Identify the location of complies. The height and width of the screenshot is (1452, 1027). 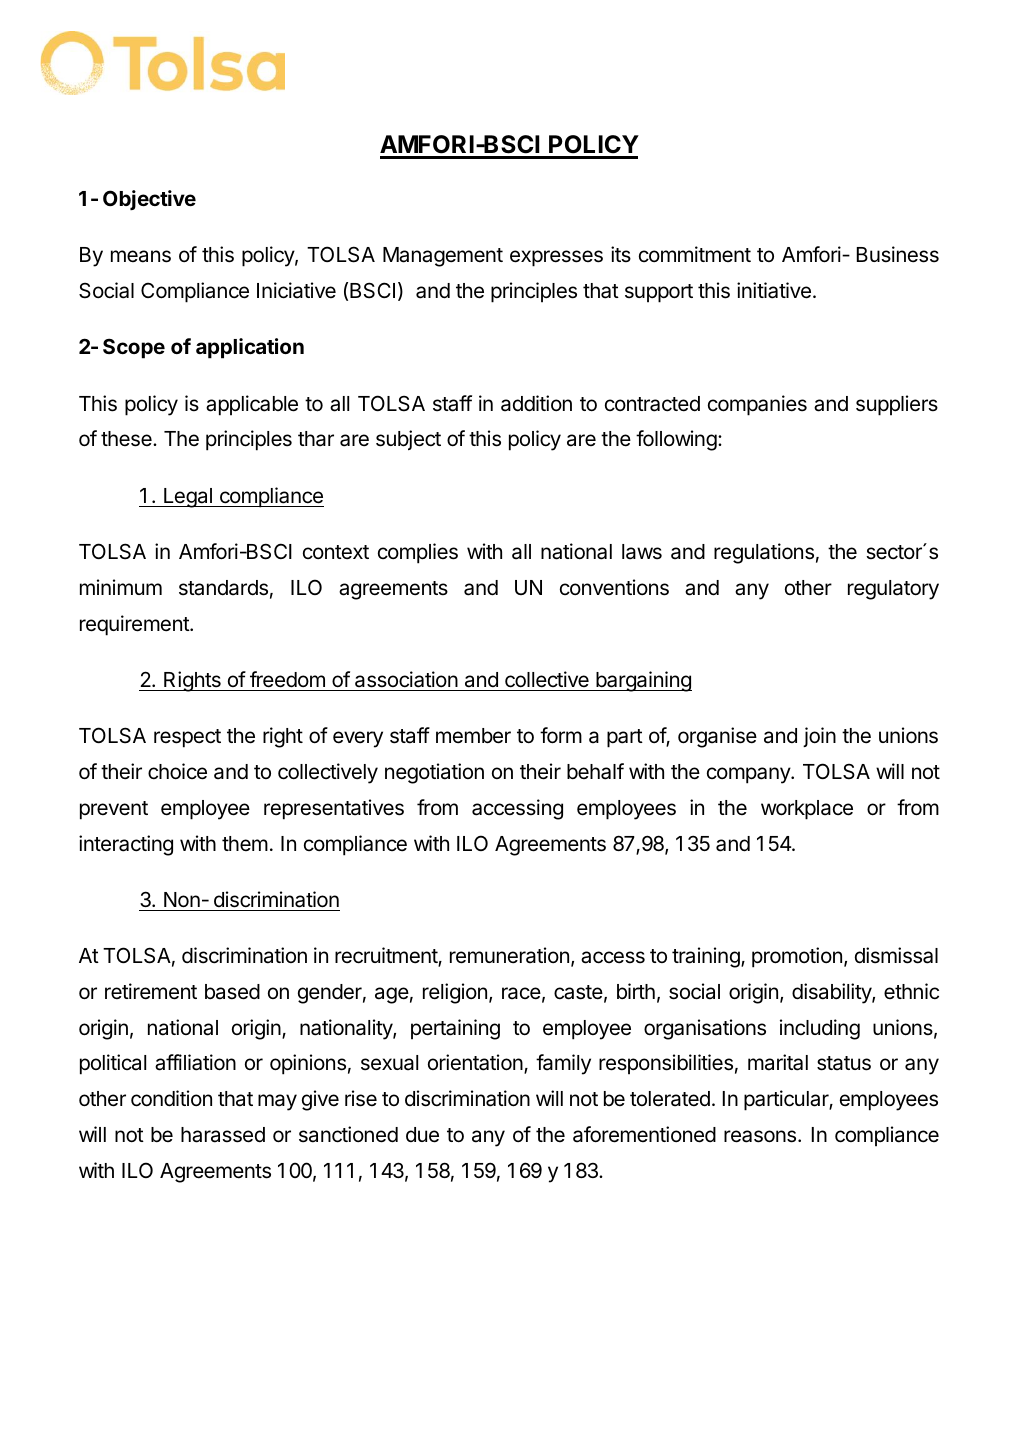
(418, 553).
